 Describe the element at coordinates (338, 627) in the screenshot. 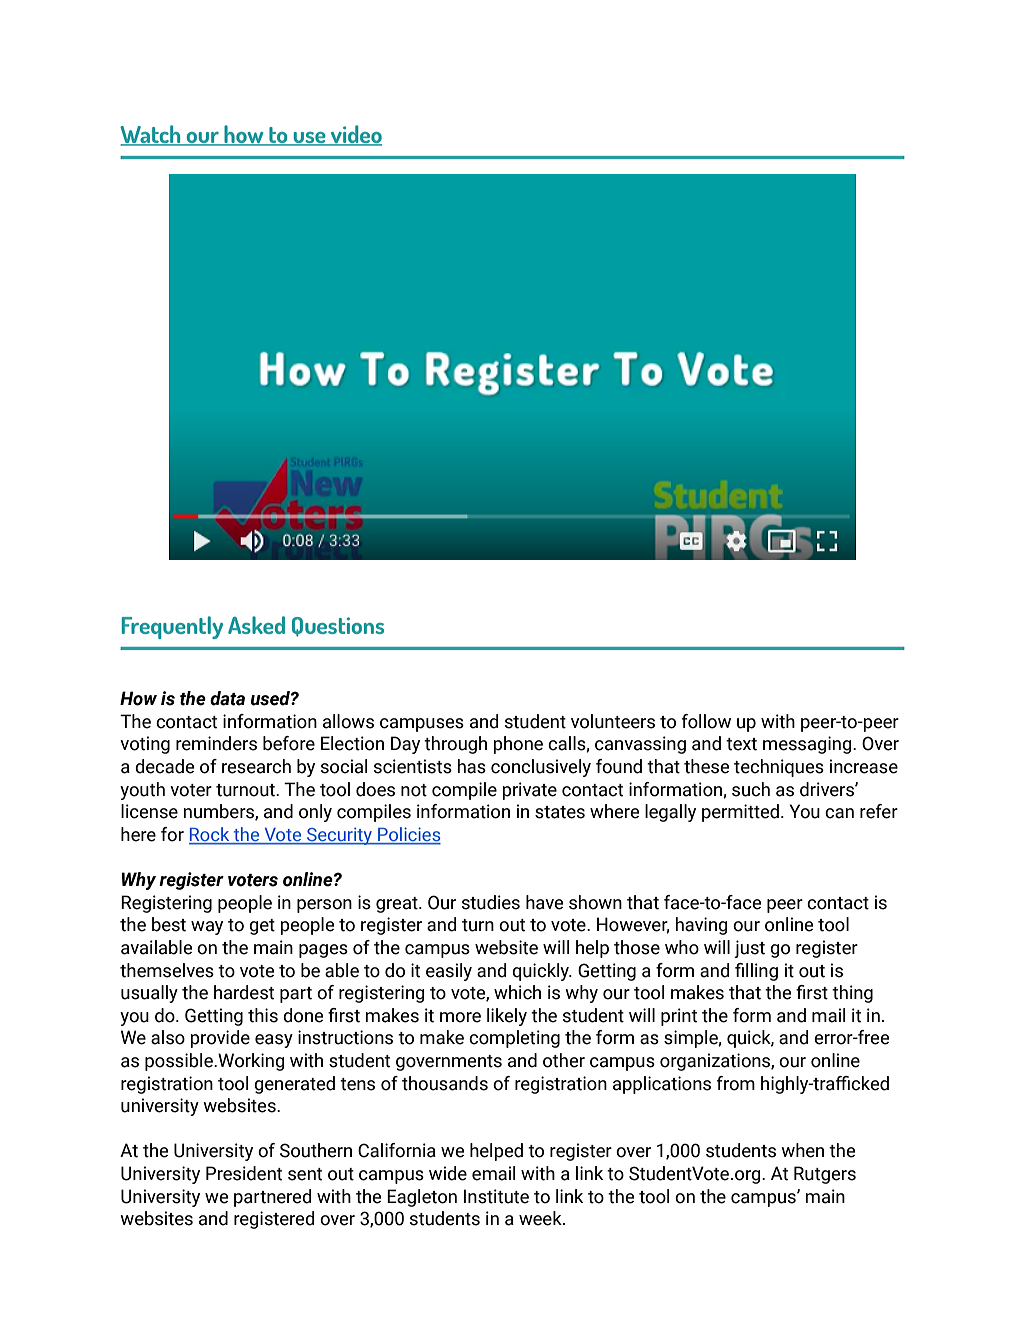

I see `Questions` at that location.
